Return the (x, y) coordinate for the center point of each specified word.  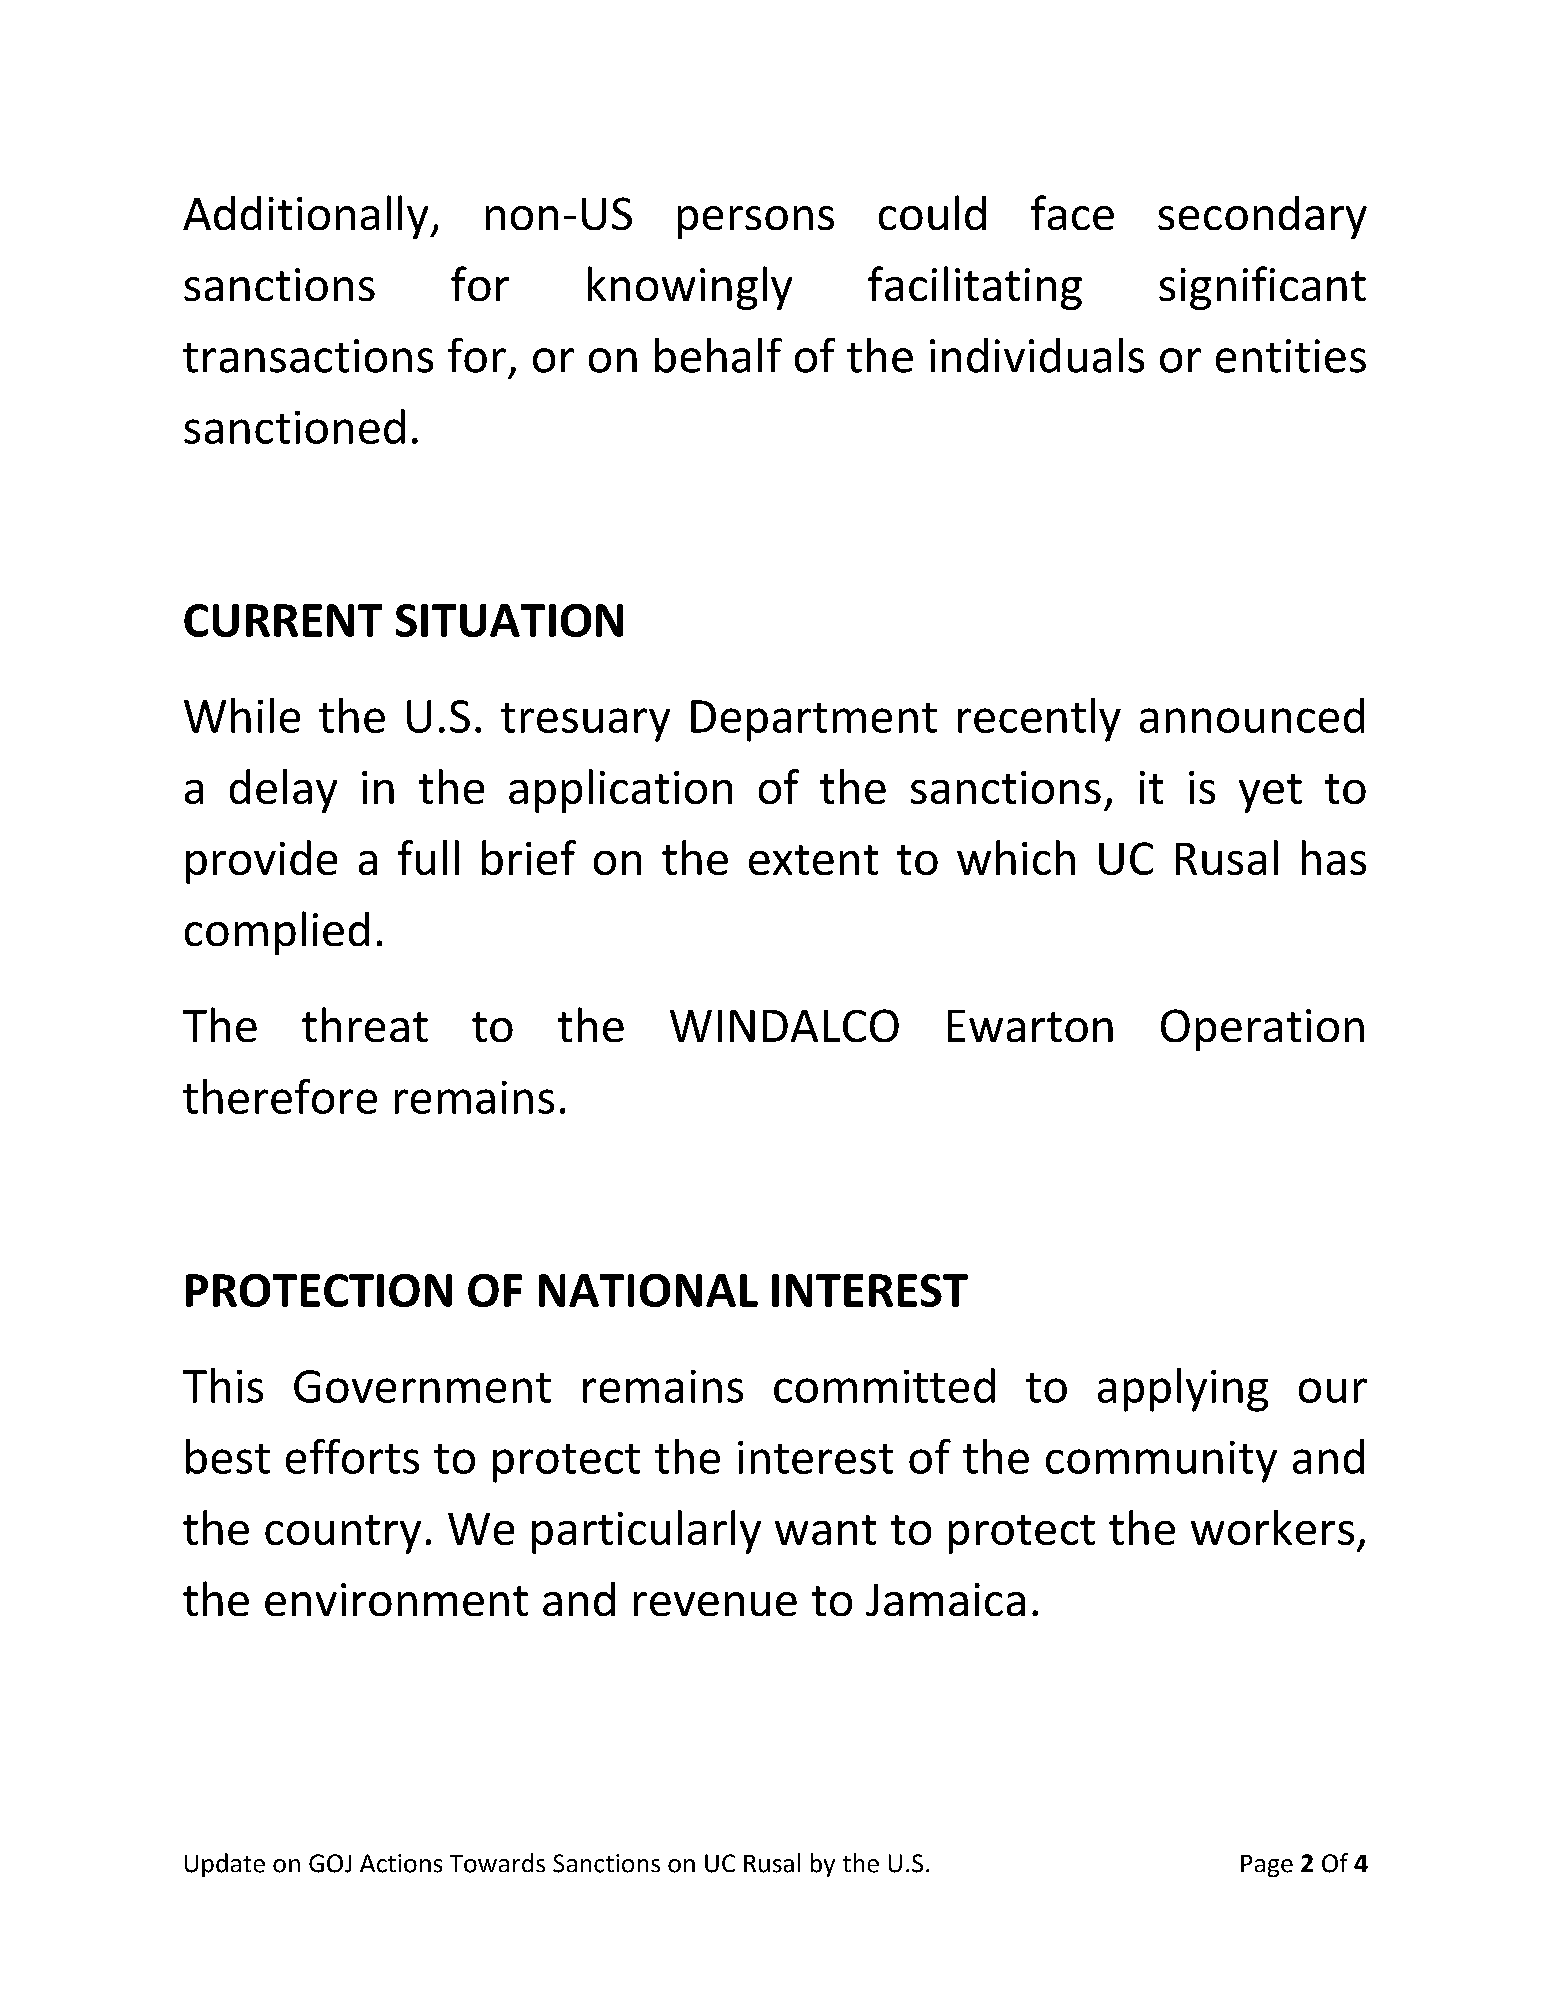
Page (1267, 1866)
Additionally (307, 217)
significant (1262, 288)
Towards (497, 1863)
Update (225, 1865)
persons (756, 222)
